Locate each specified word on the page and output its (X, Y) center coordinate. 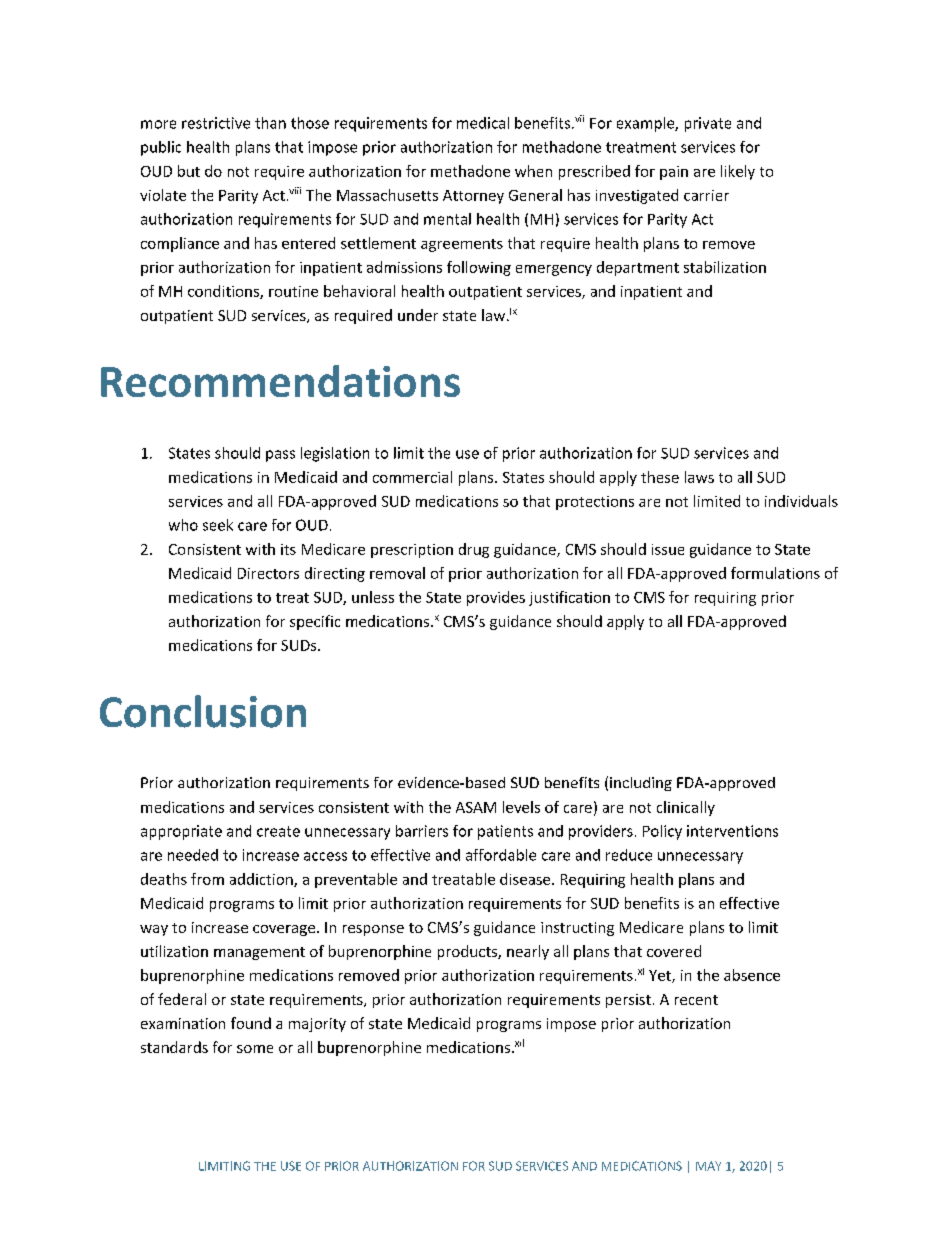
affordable (501, 855)
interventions (732, 831)
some (255, 1049)
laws (699, 477)
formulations (775, 573)
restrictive (216, 123)
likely (738, 172)
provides (496, 598)
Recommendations (280, 381)
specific (315, 622)
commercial (412, 477)
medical (483, 123)
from (207, 879)
